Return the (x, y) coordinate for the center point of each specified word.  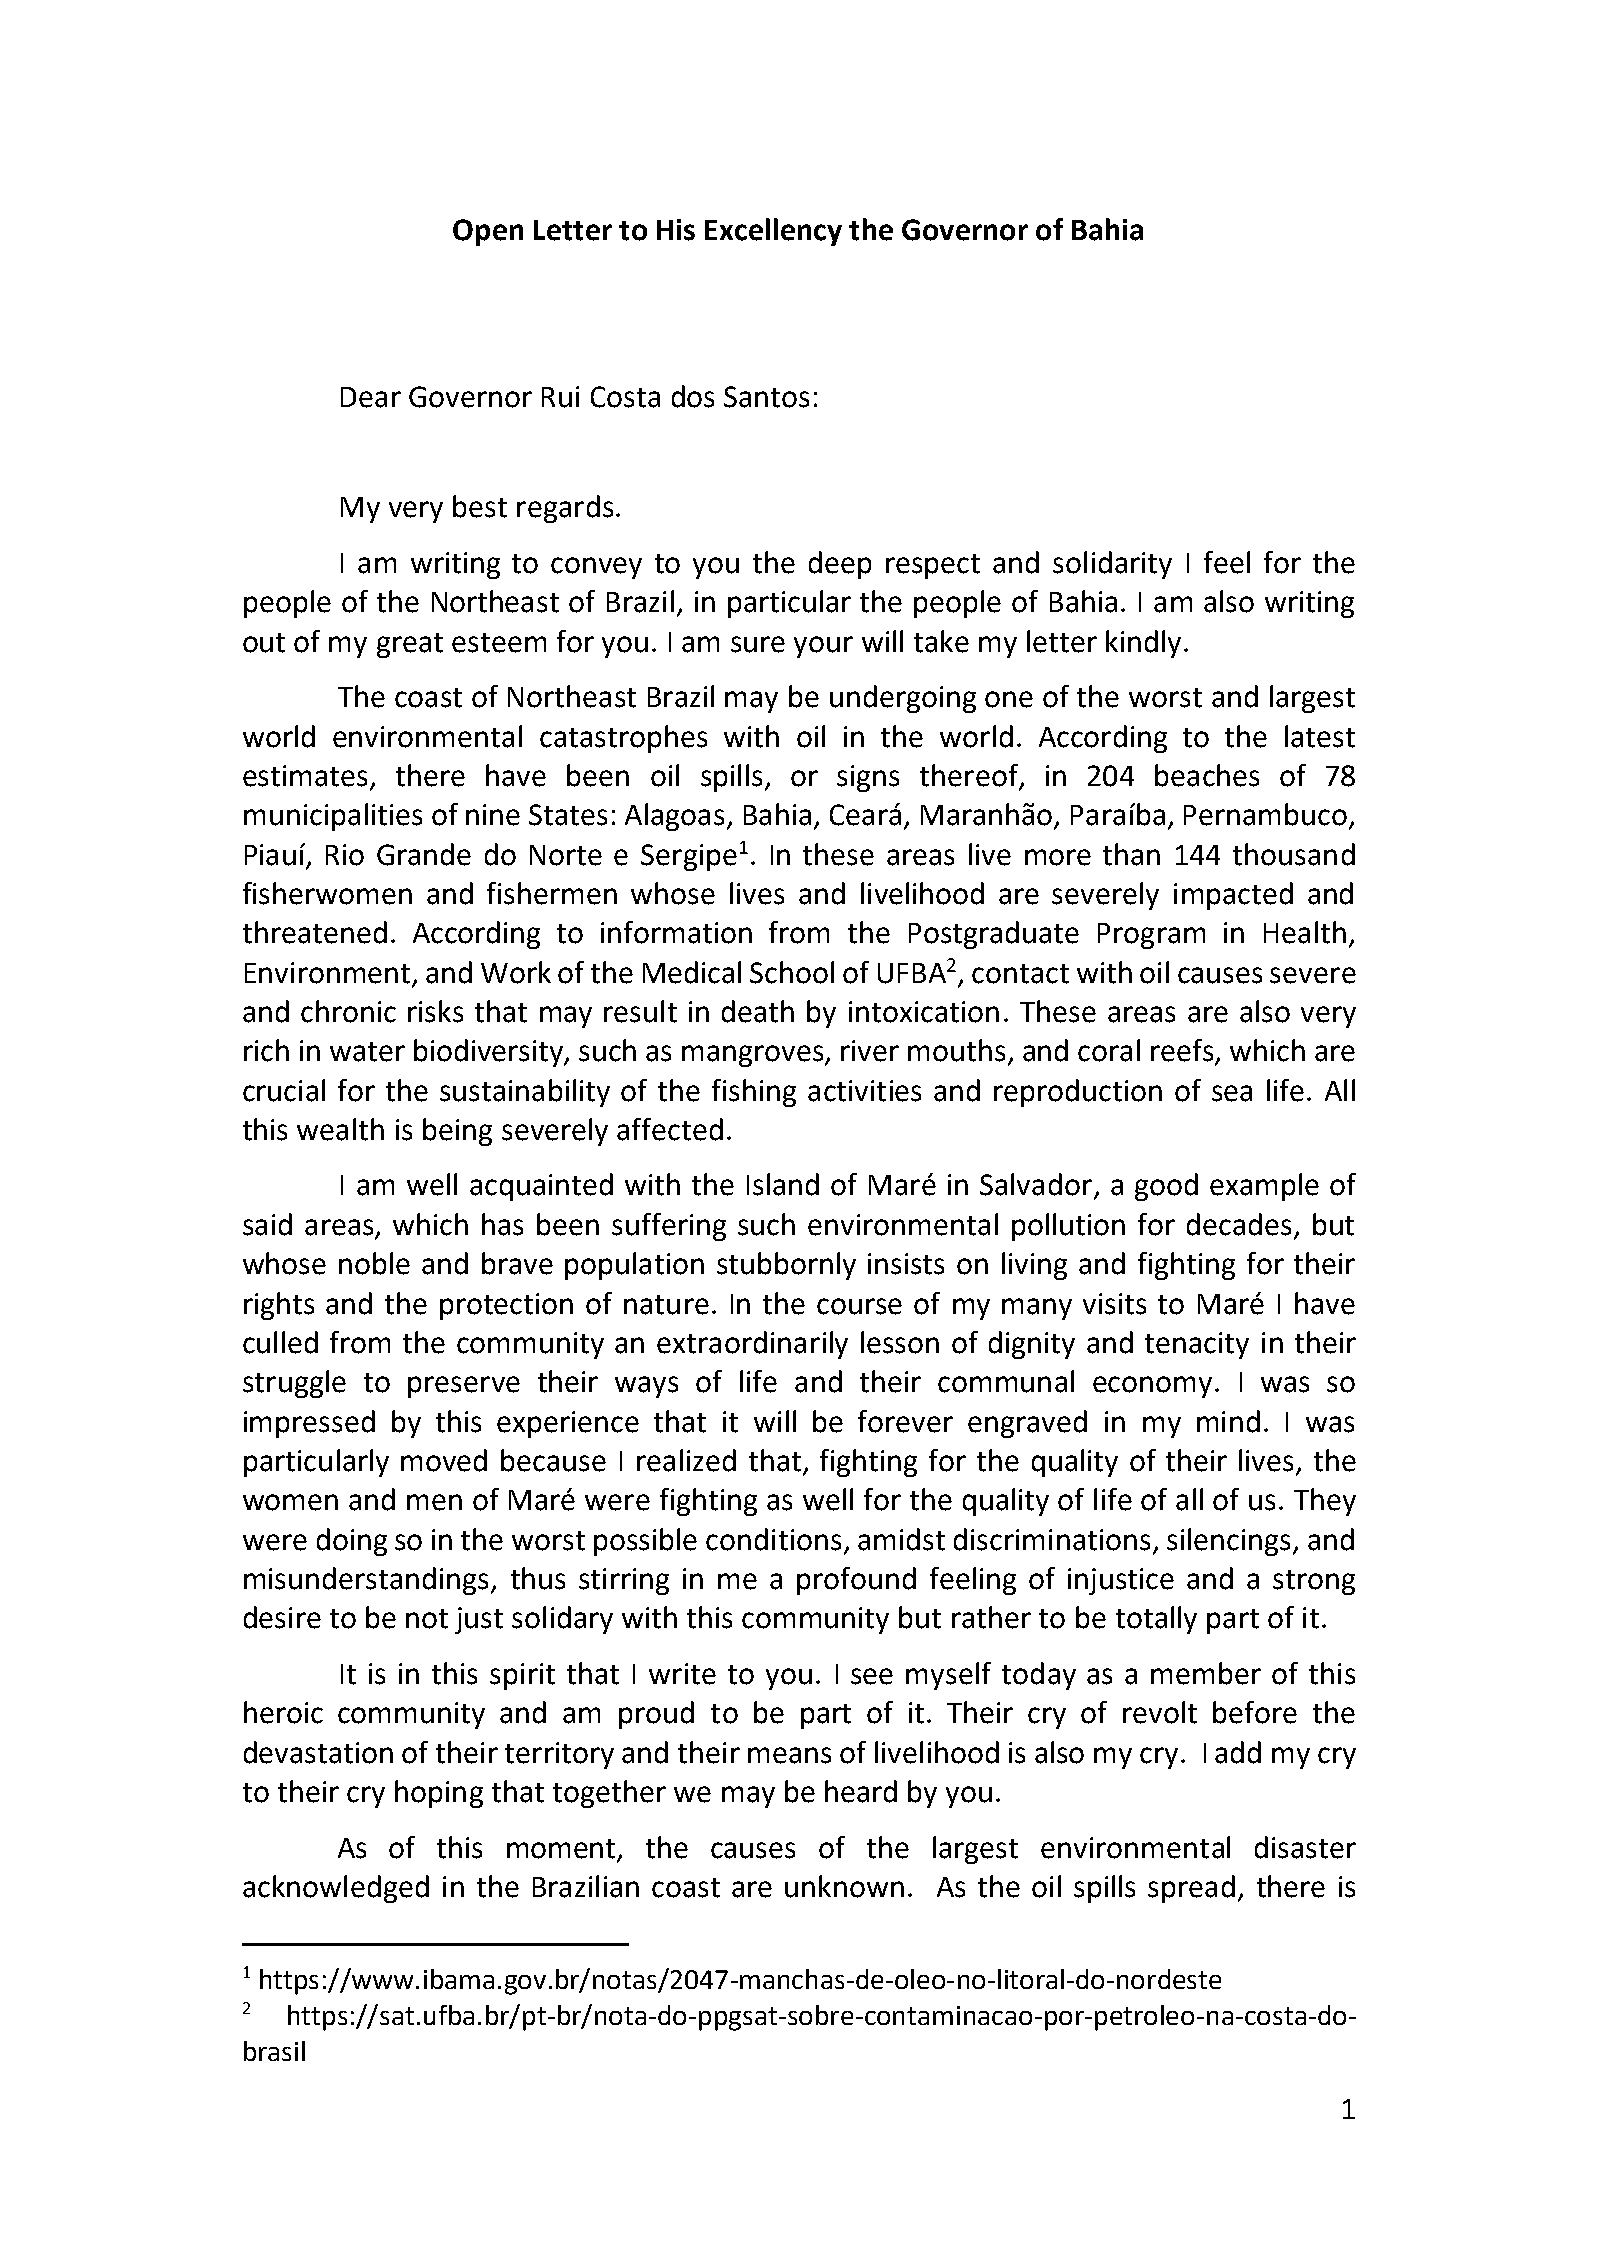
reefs (1183, 1051)
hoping (439, 1794)
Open (488, 232)
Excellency (773, 232)
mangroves (754, 1056)
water (367, 1052)
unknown (844, 1886)
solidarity (1112, 565)
